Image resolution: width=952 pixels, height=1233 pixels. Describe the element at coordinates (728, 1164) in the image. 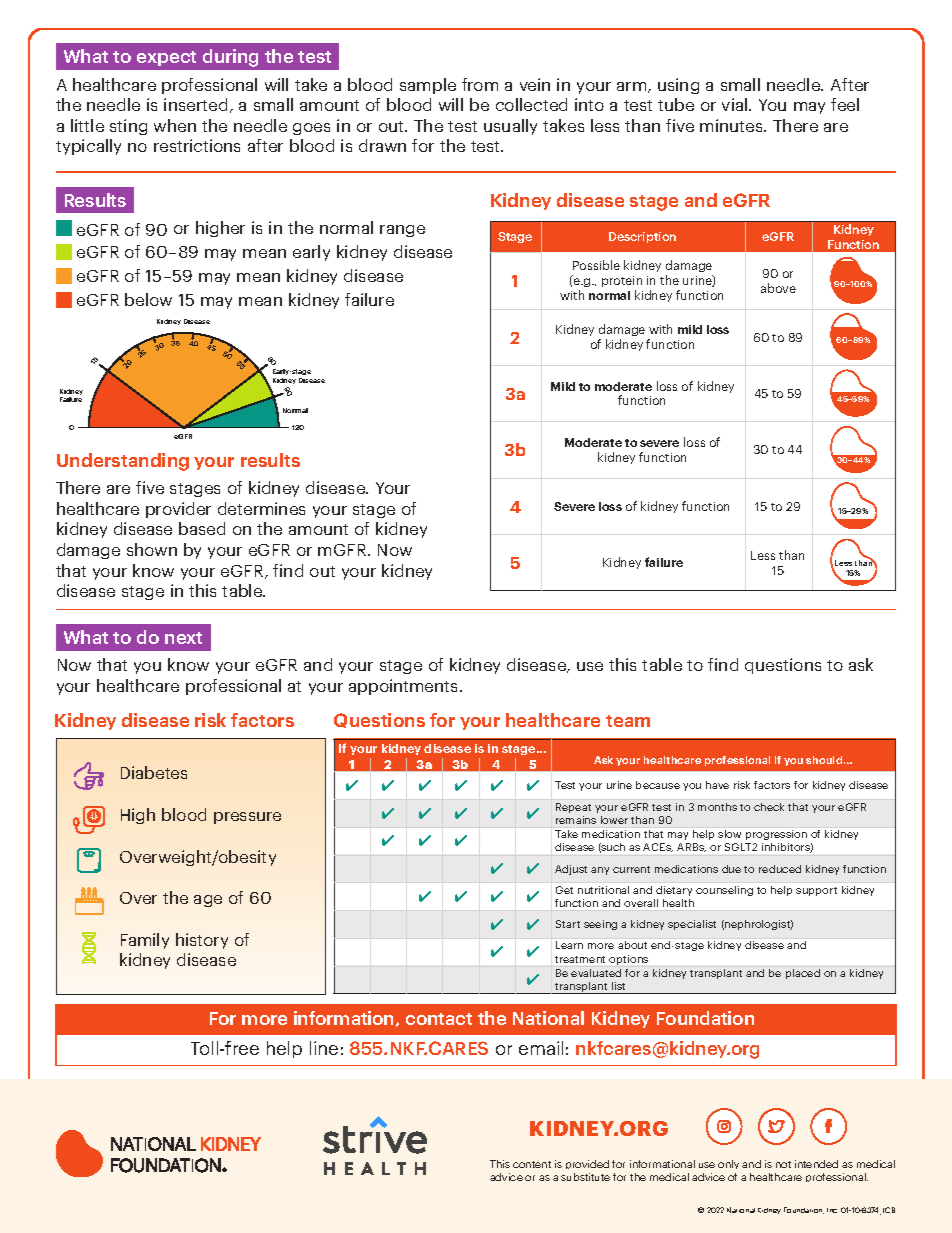

I see `only` at that location.
